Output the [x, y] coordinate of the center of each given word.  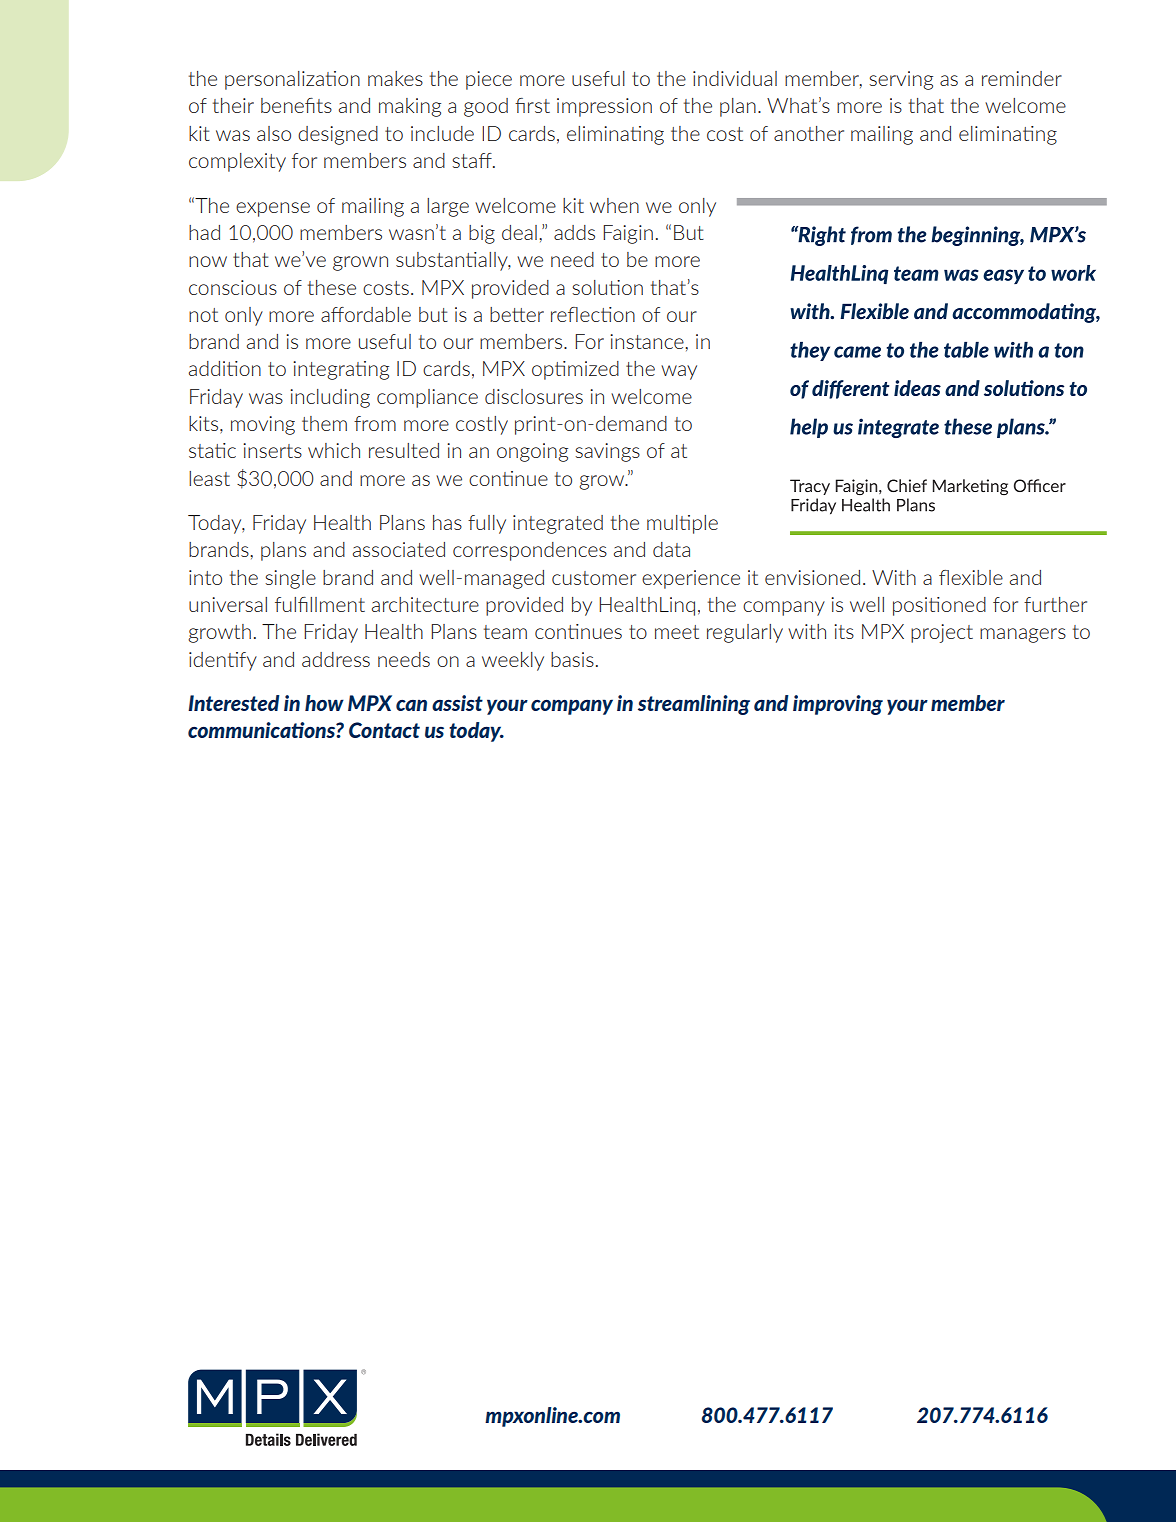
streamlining [694, 705]
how [324, 703]
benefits [296, 105]
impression [604, 107]
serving [901, 80]
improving [838, 705]
